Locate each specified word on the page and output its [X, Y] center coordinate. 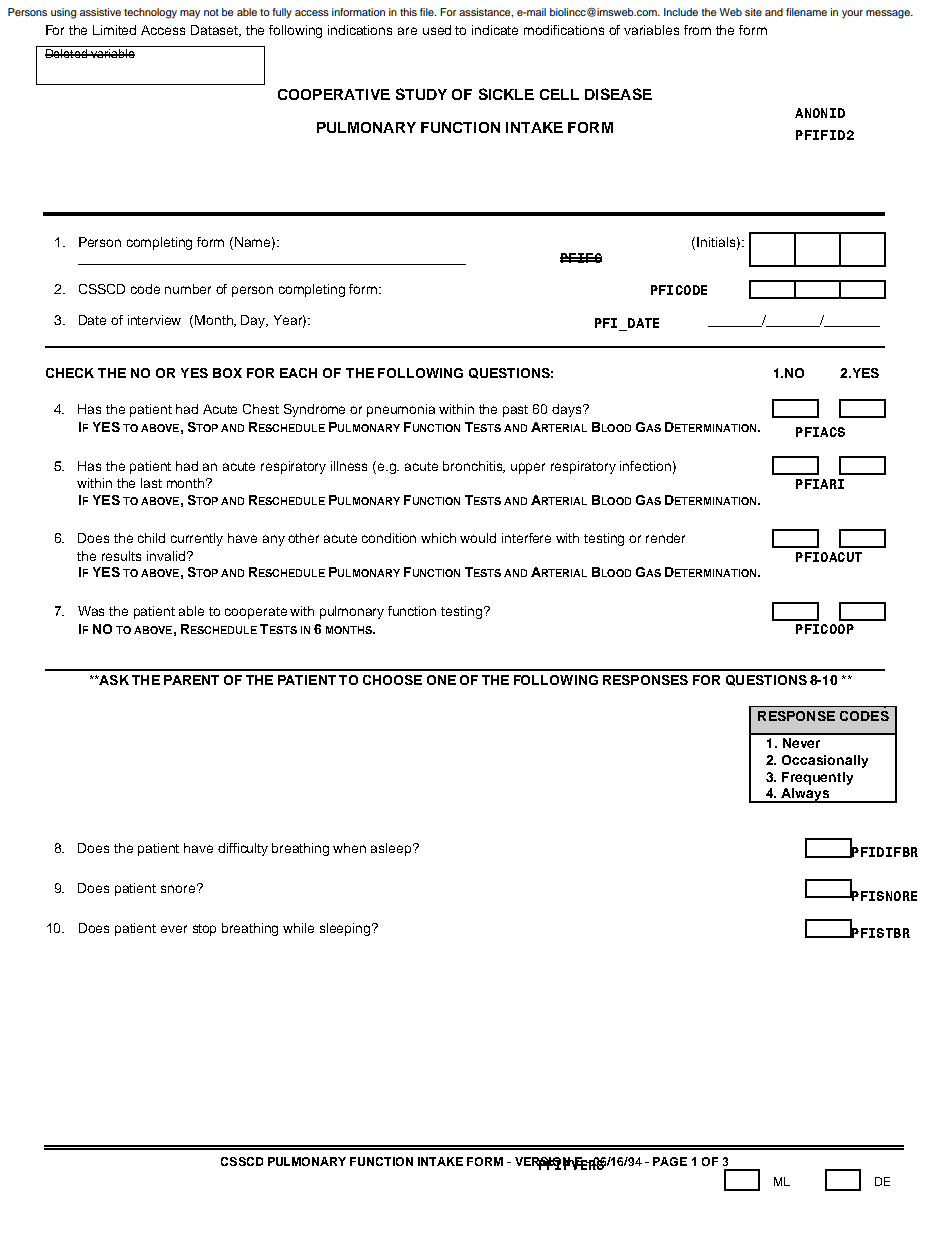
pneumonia [401, 410]
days [568, 410]
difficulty [243, 849]
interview [154, 320]
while [298, 928]
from [697, 30]
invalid [167, 556]
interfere [526, 538]
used [437, 30]
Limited [114, 30]
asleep [392, 849]
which [438, 538]
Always [806, 795]
